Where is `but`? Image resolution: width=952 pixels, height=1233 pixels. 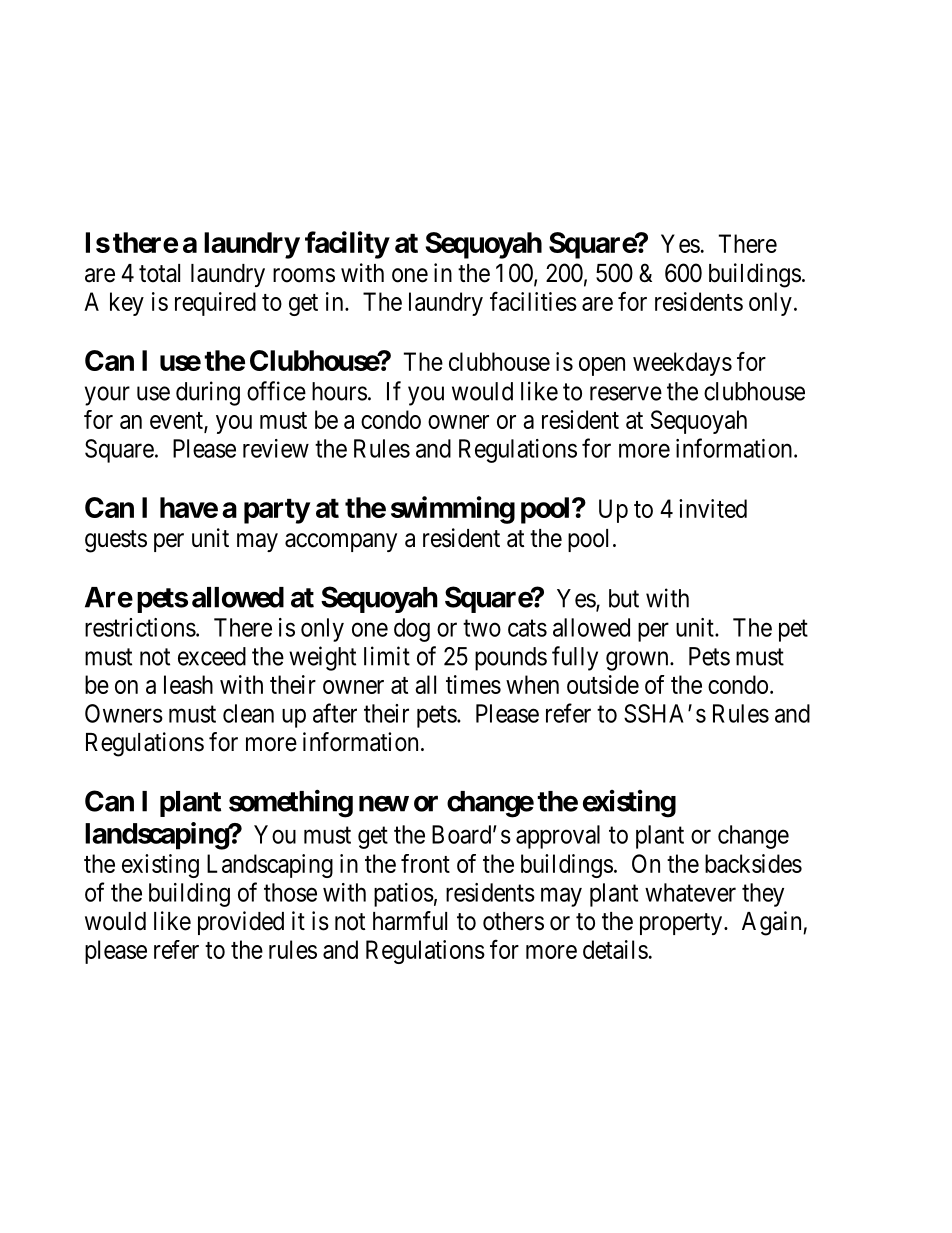
but is located at coordinates (624, 598).
